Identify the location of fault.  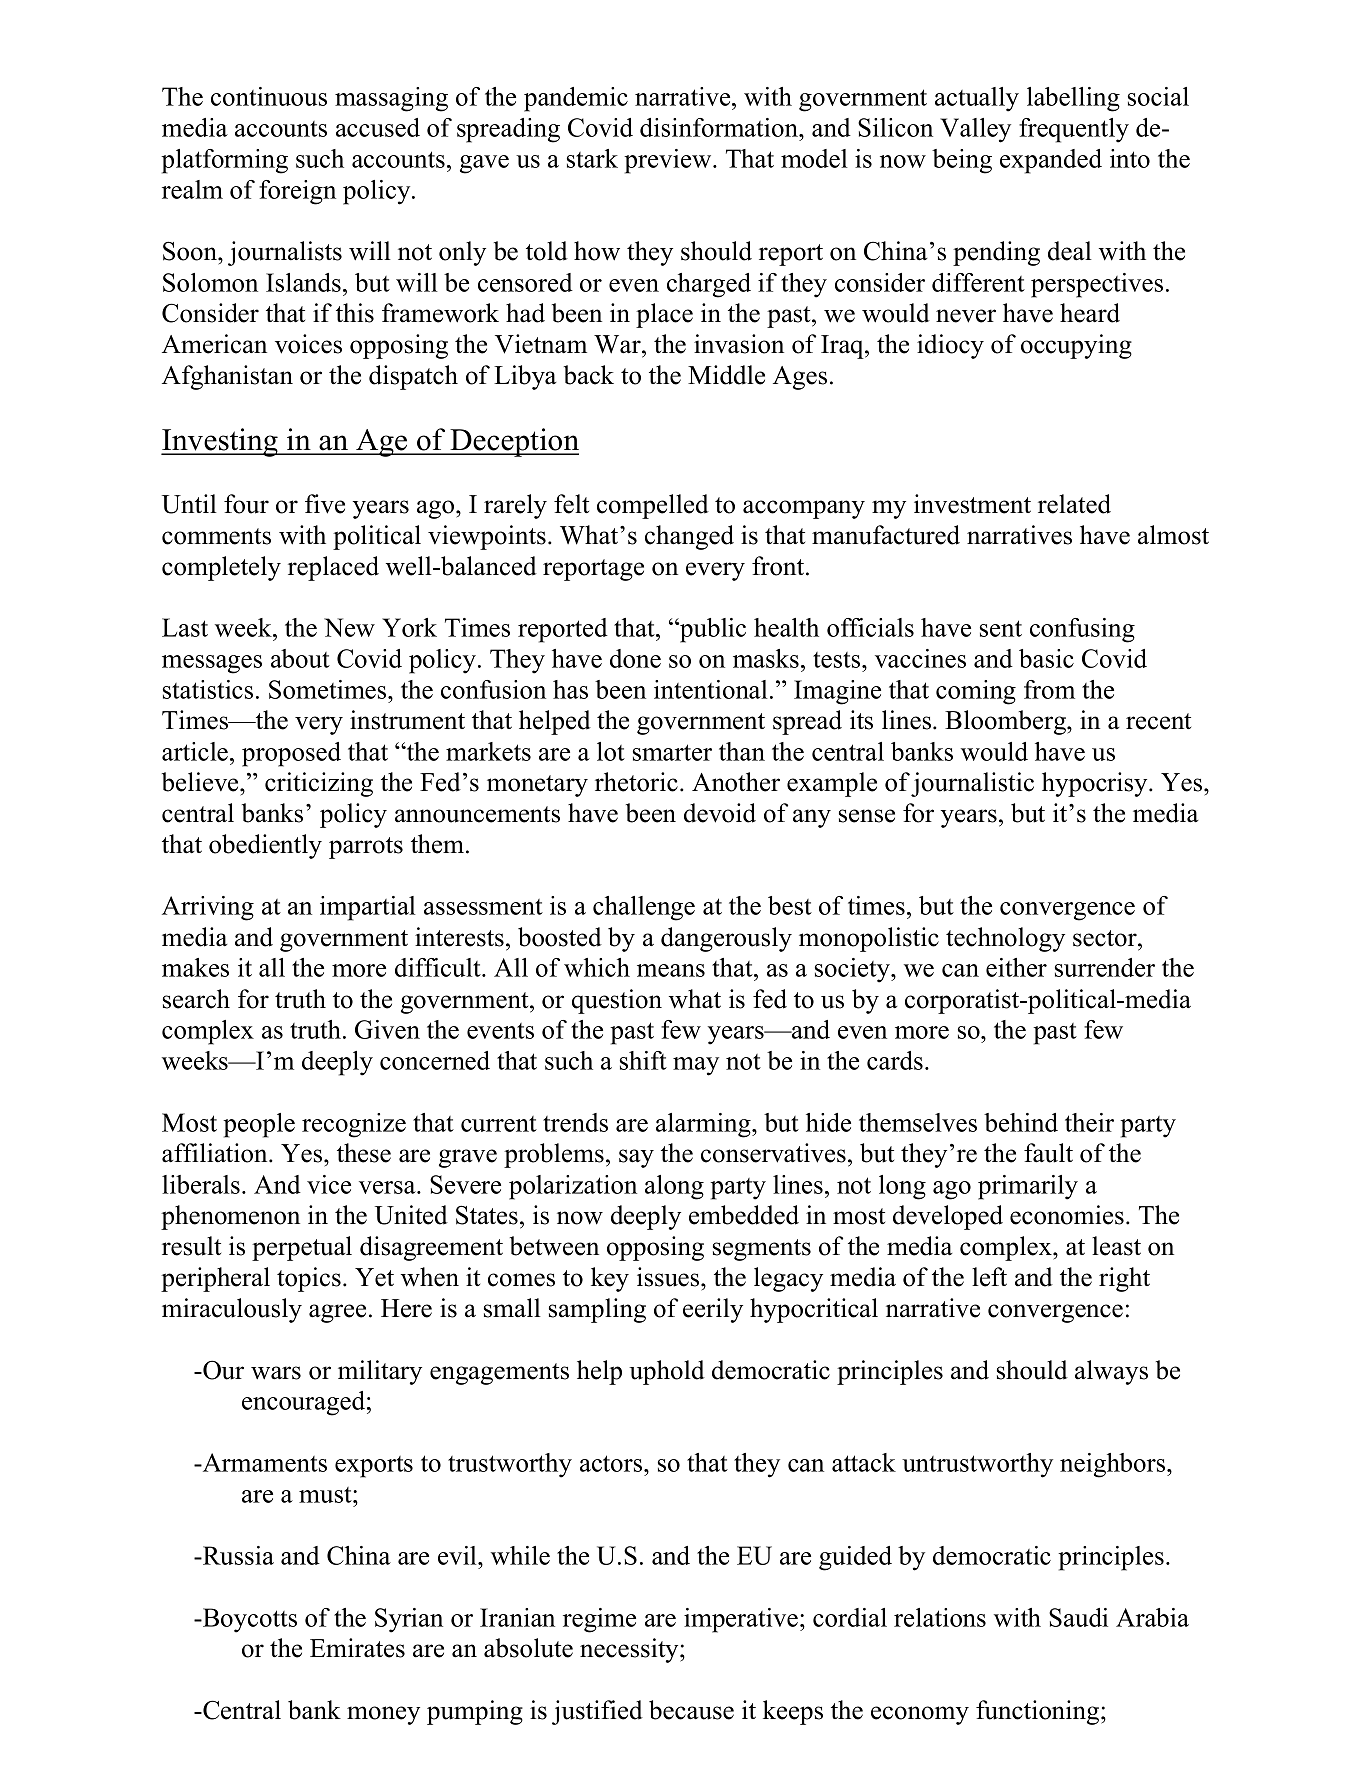
(1048, 1153).
